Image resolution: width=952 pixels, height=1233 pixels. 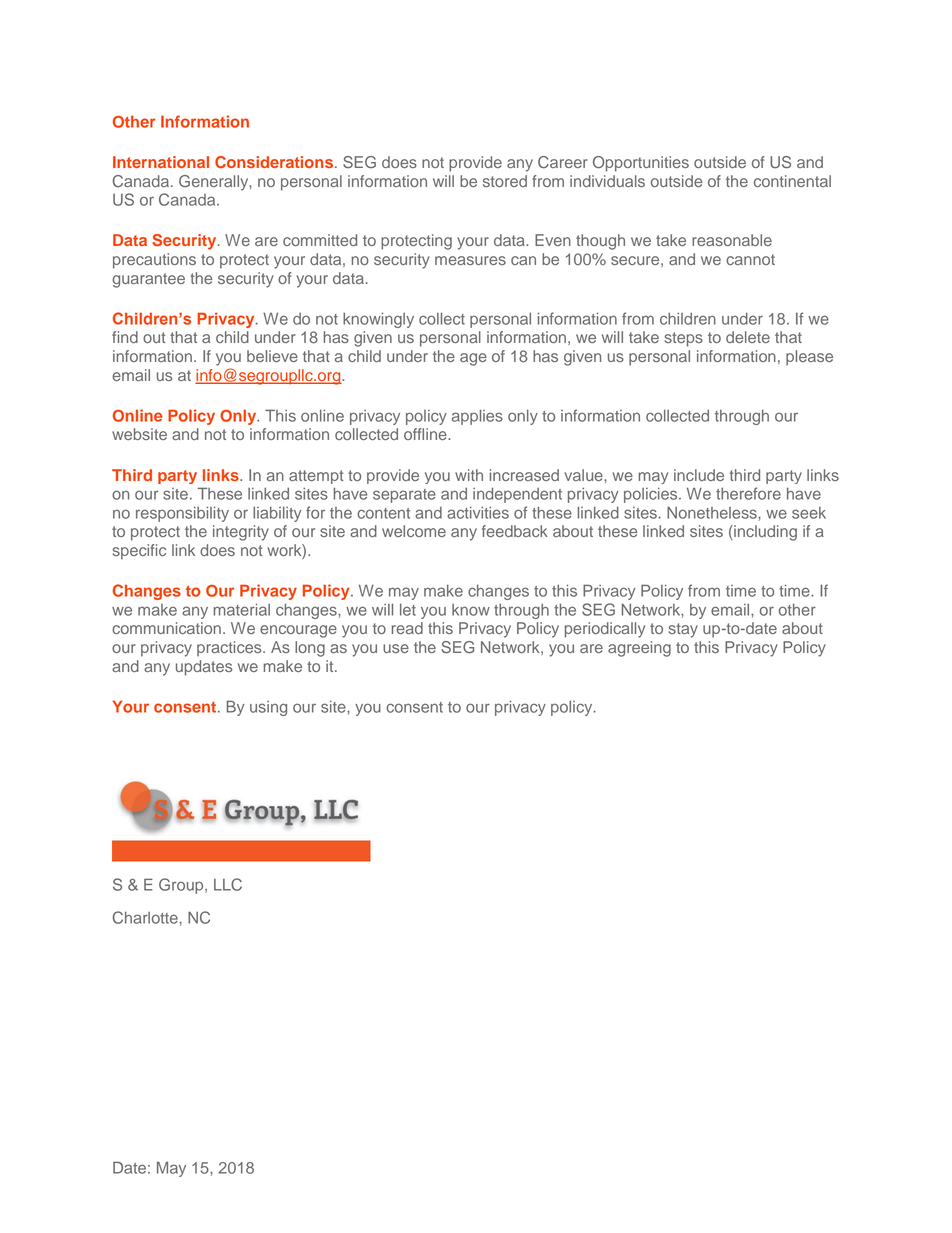 I want to click on believe, so click(x=272, y=356).
